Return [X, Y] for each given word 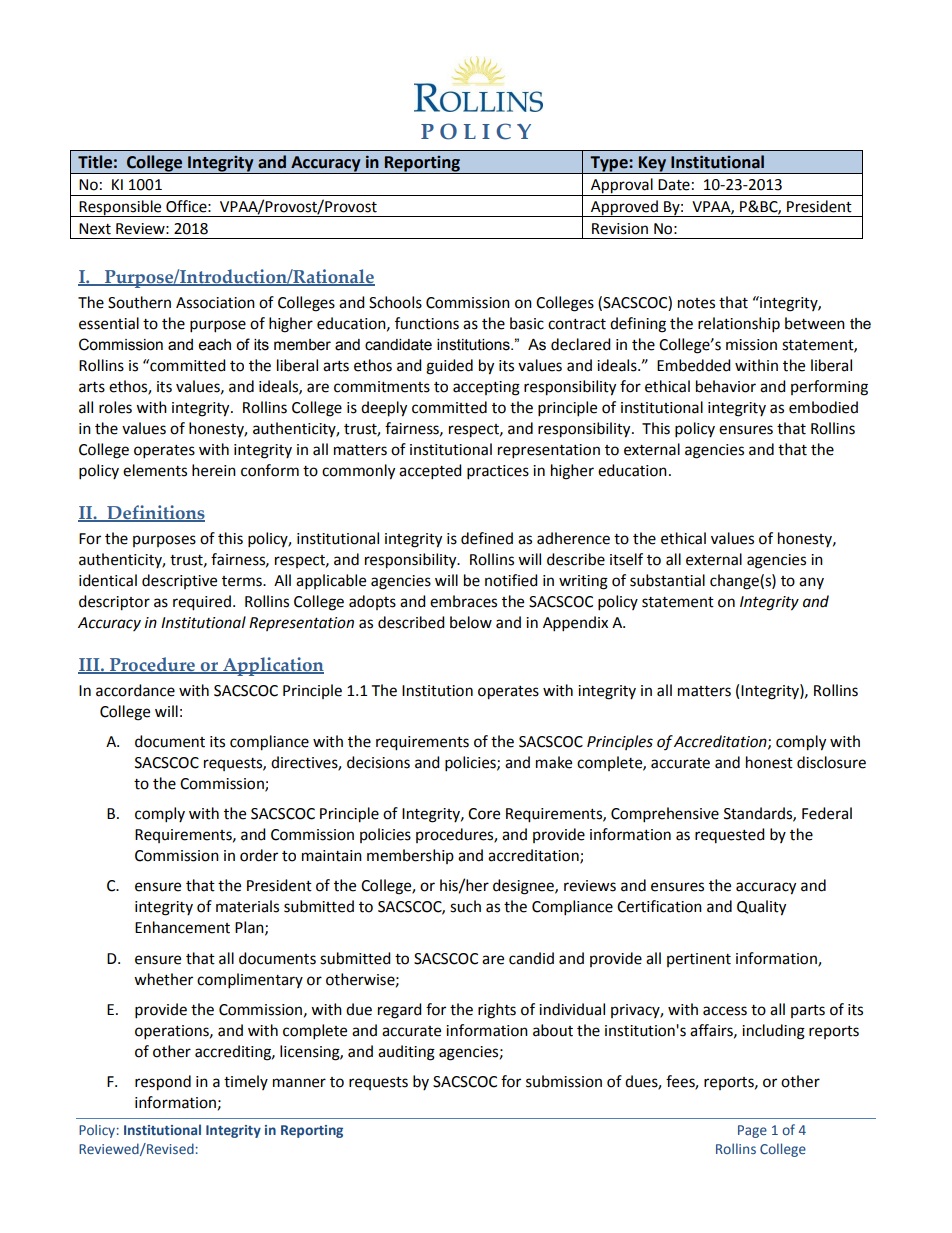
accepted [430, 472]
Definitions [155, 513]
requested [730, 835]
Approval [622, 187]
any [811, 583]
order [259, 855]
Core [484, 814]
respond [163, 1083]
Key [653, 165]
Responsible [120, 208]
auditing [406, 1053]
